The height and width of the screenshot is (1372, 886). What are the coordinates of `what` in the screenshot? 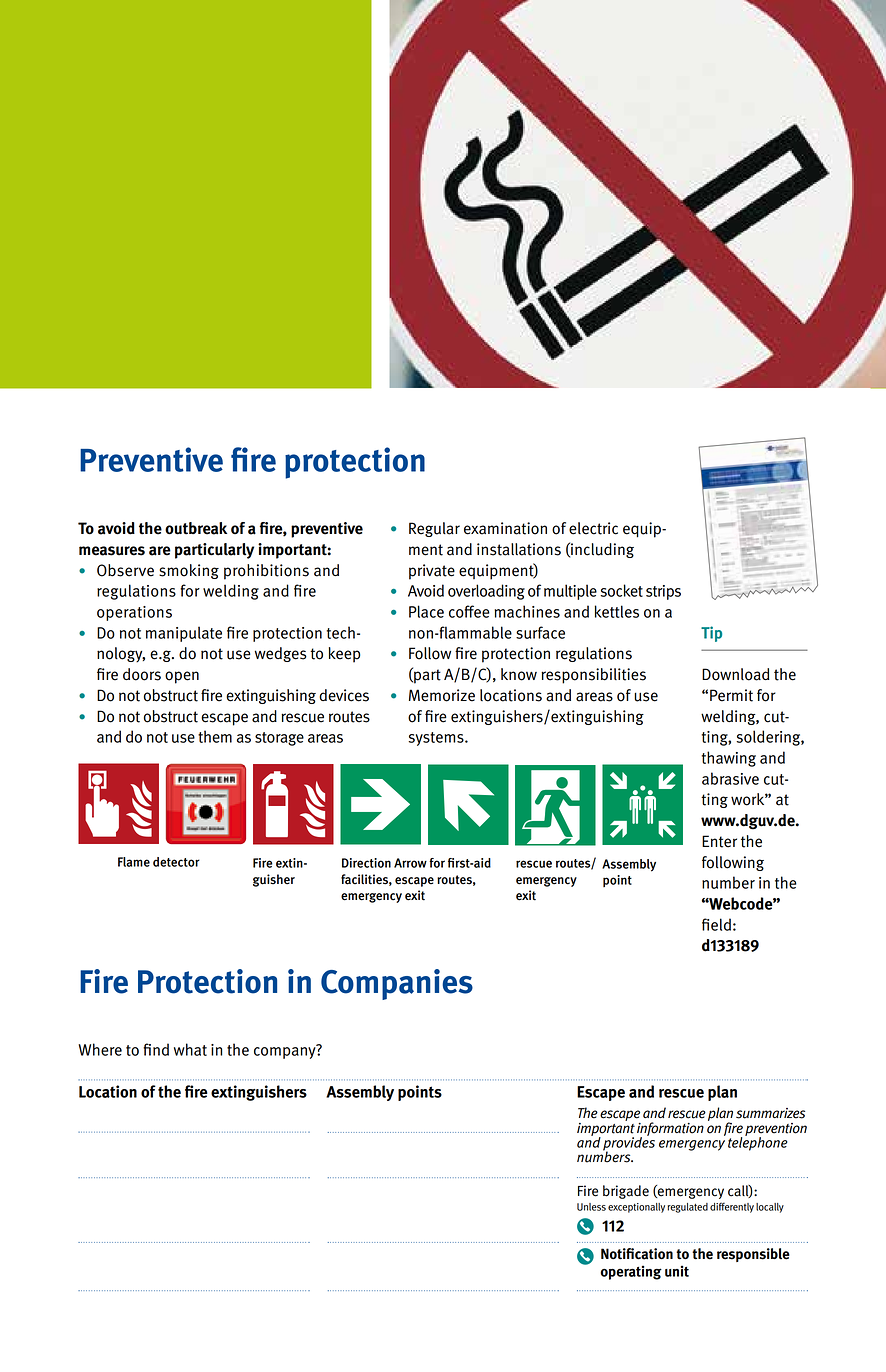 It's located at (190, 1049).
